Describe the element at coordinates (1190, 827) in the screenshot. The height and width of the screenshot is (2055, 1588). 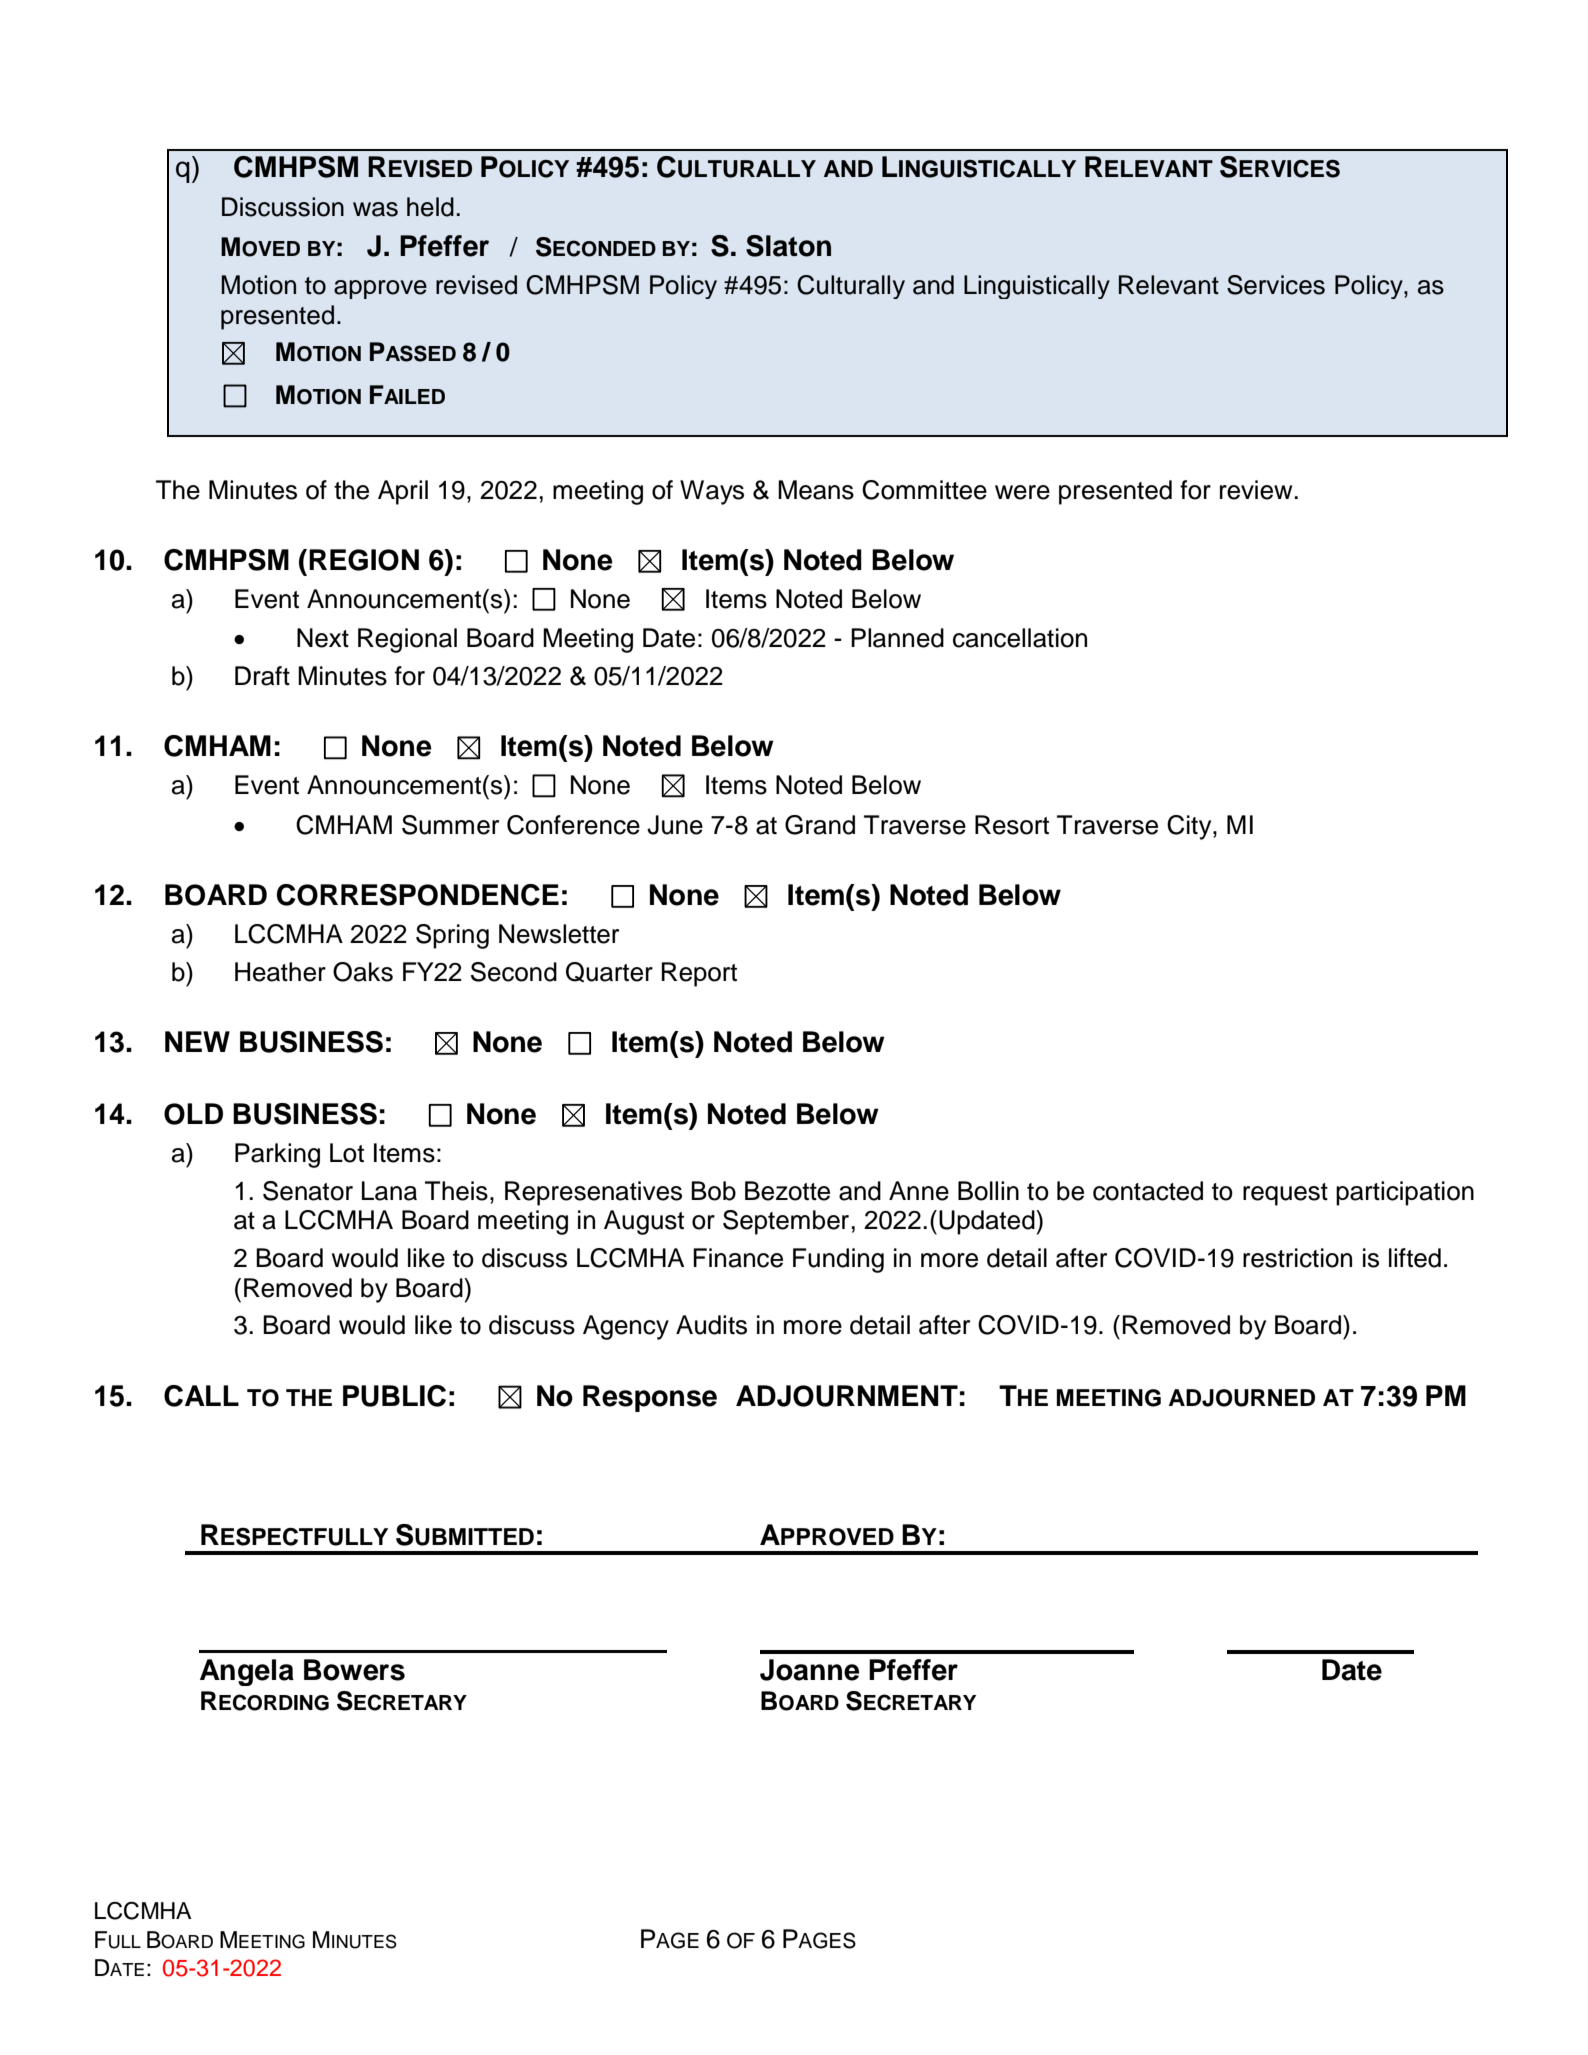
I see `City` at that location.
